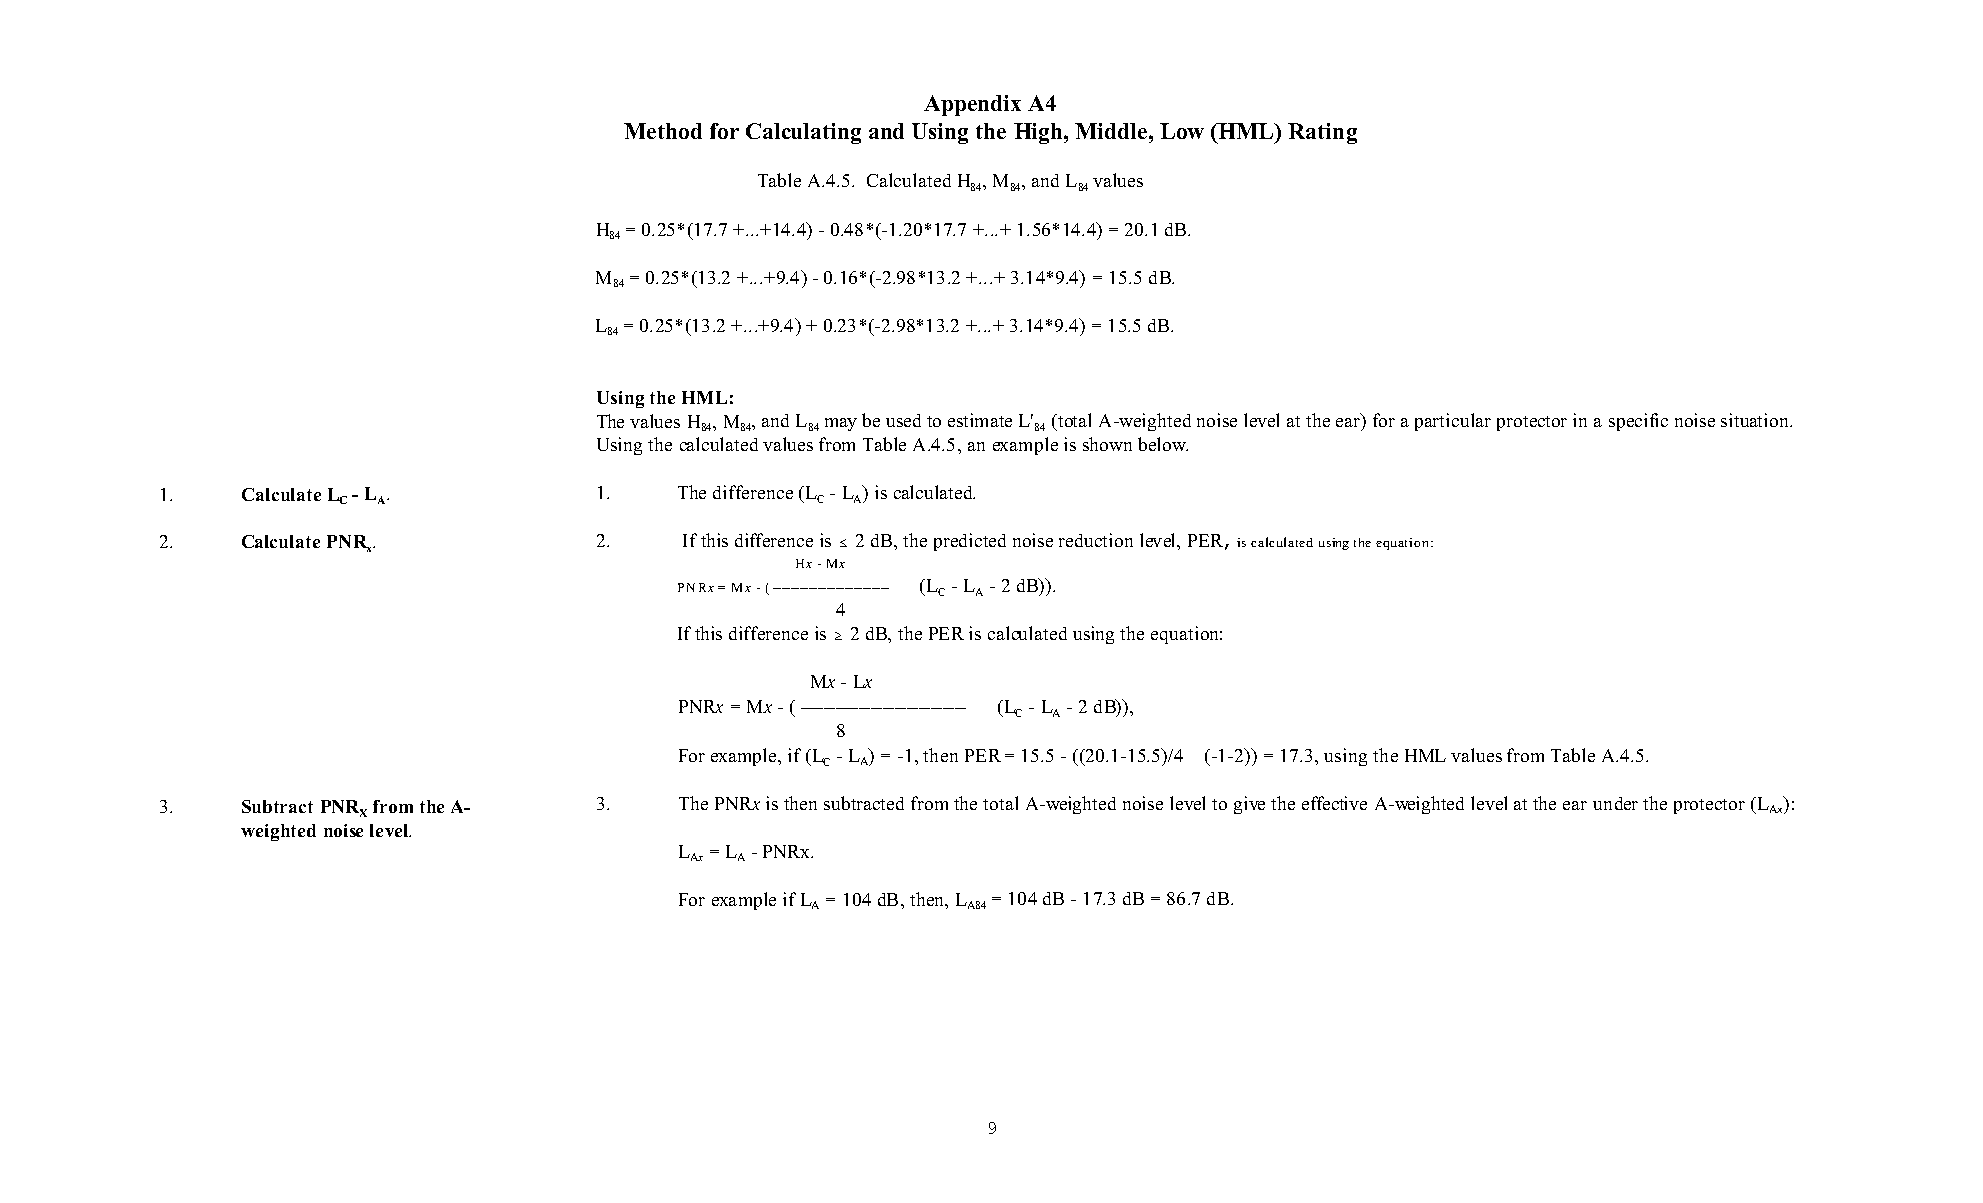 The height and width of the screenshot is (1203, 1983). Describe the element at coordinates (1322, 133) in the screenshot. I see `Rating` at that location.
